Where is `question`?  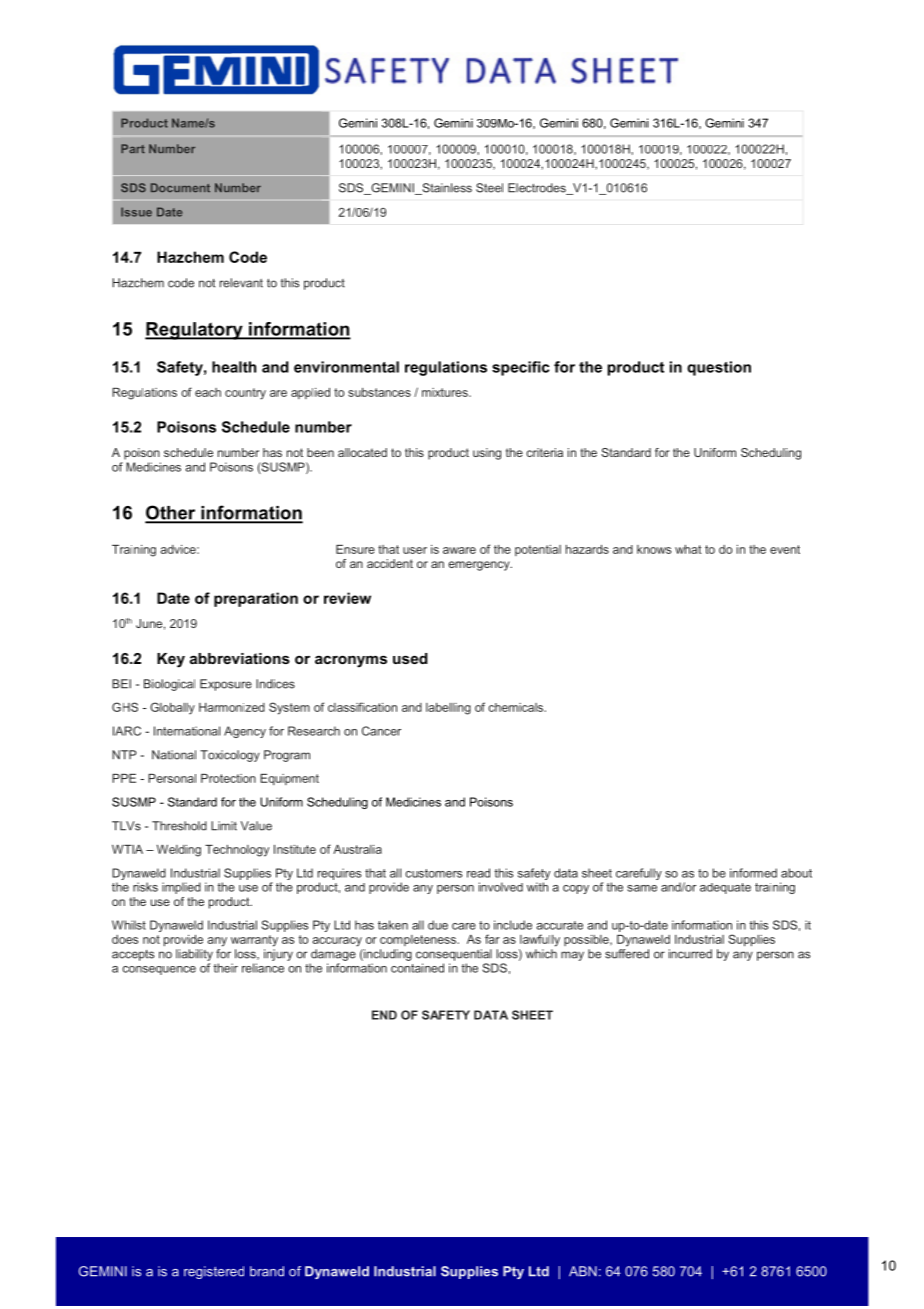 question is located at coordinates (719, 368).
